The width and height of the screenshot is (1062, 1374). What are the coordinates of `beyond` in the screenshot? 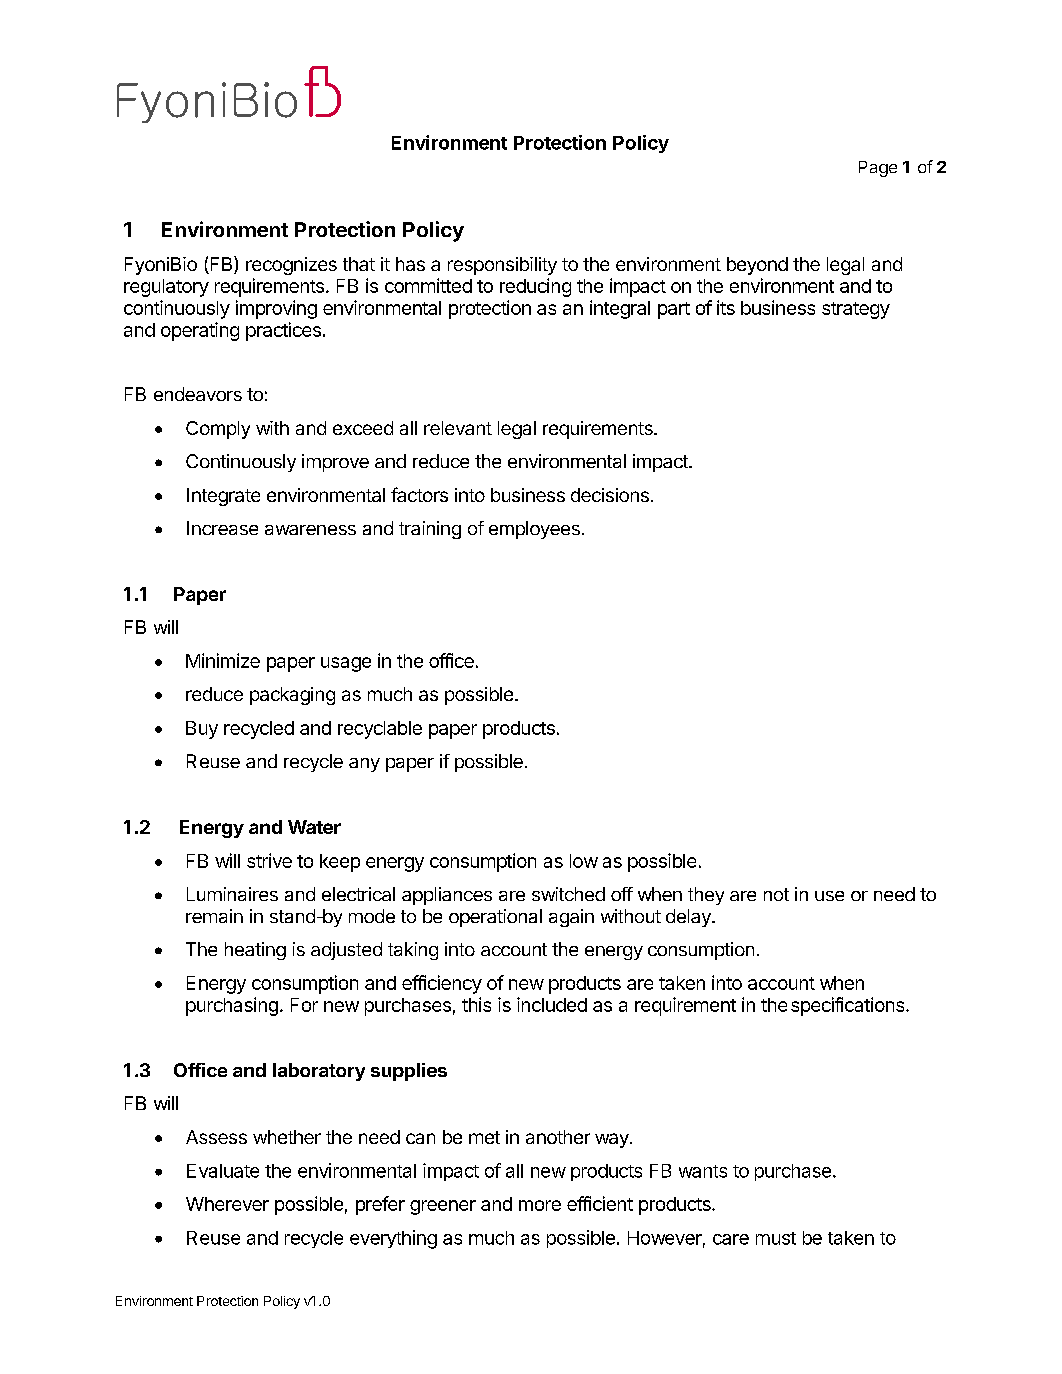 It's located at (757, 266).
